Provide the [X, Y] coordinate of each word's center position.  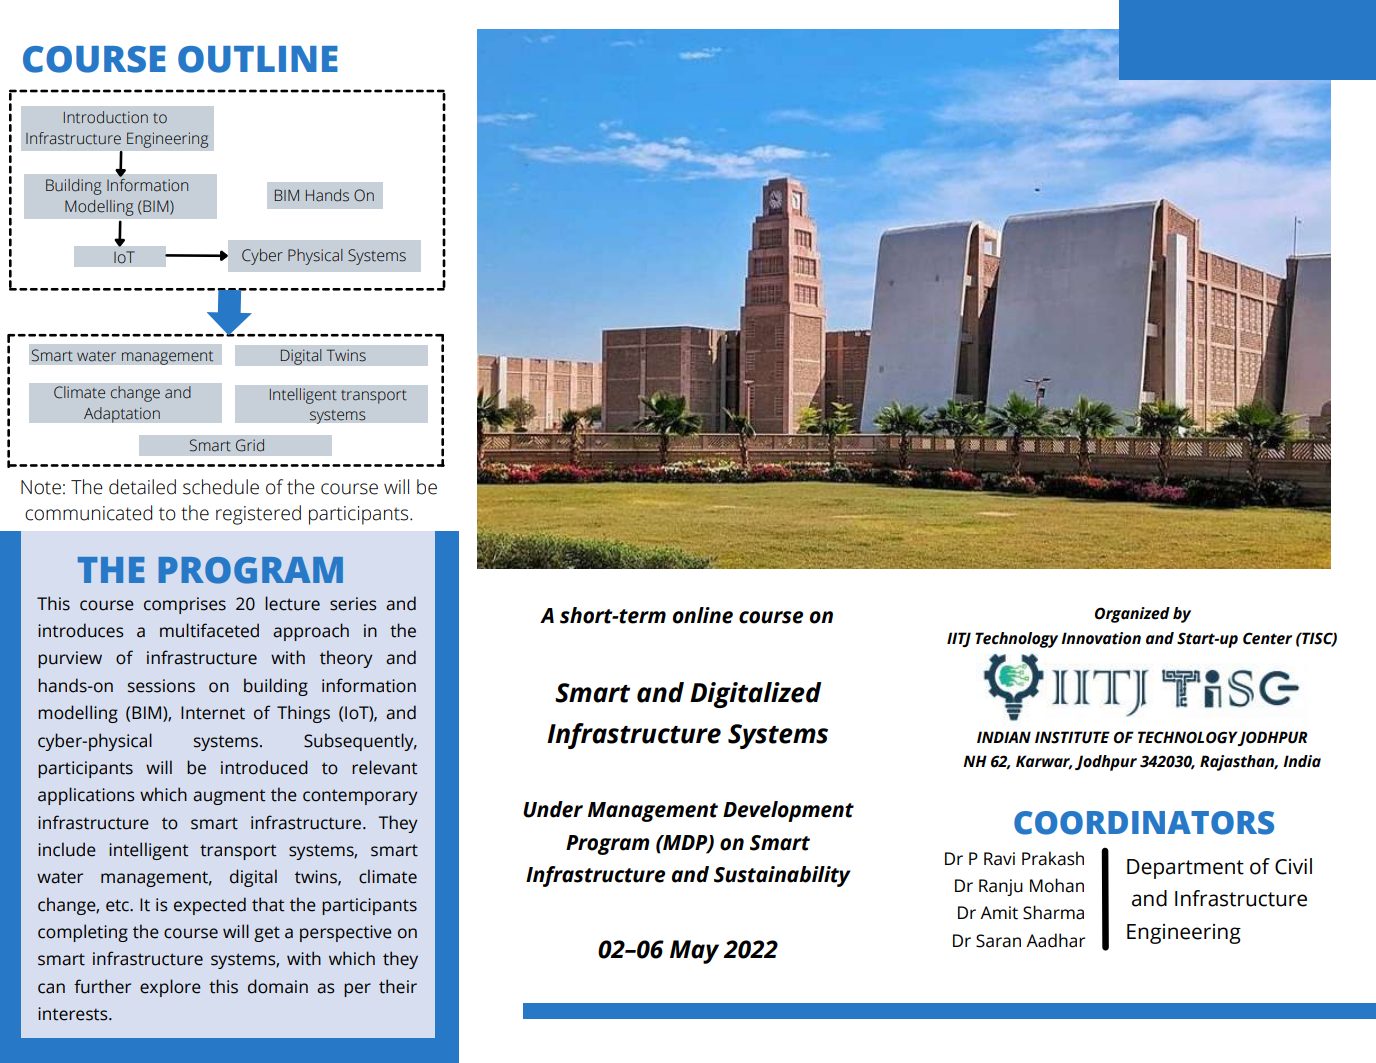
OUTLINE [258, 59]
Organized [1132, 615]
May [694, 952]
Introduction [106, 117]
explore [170, 988]
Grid [250, 445]
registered [258, 515]
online [703, 615]
